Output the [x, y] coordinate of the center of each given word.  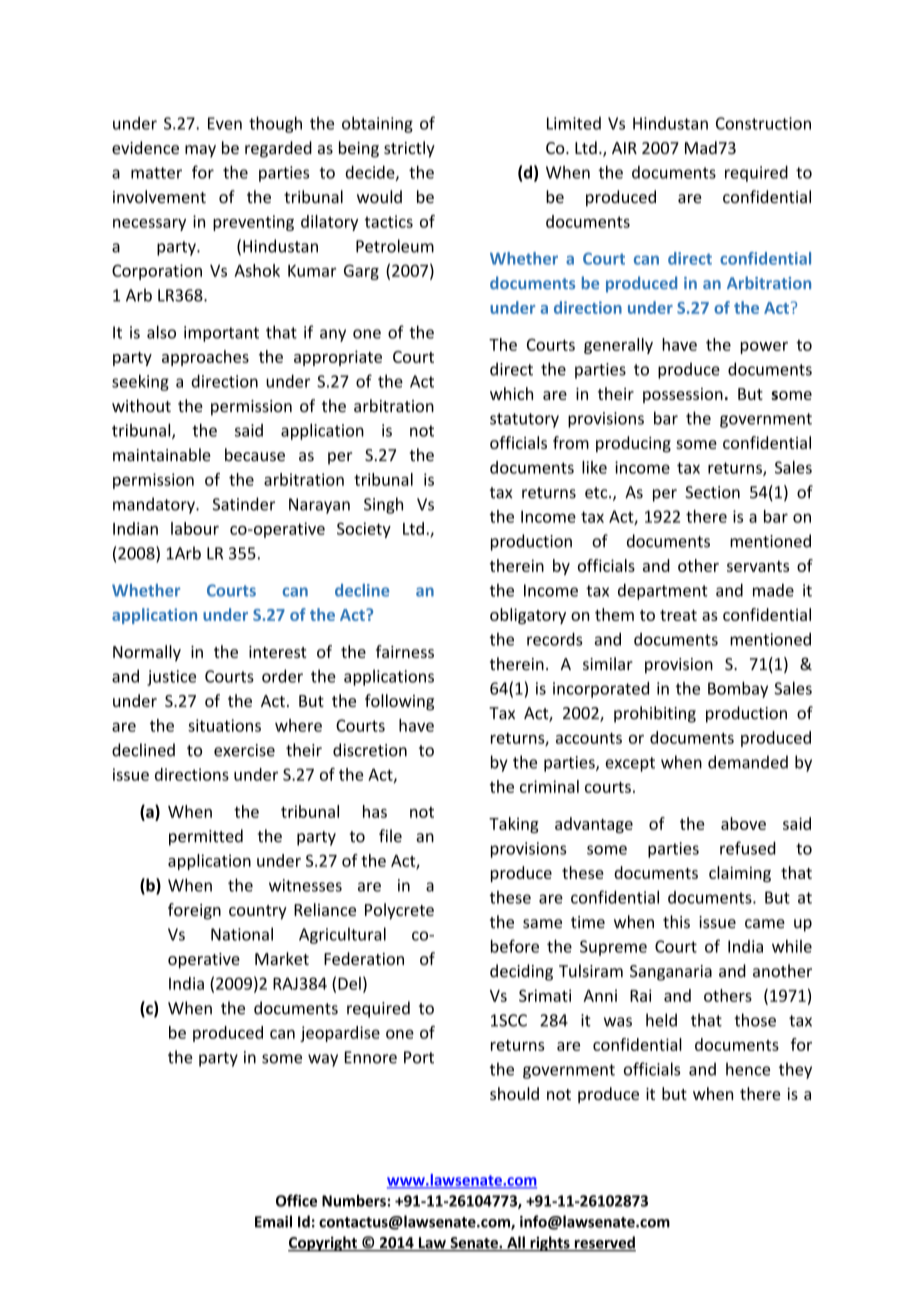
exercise [244, 750]
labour [195, 528]
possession [683, 395]
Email [273, 1221]
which [511, 393]
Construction [763, 123]
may [200, 151]
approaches [205, 358]
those [755, 1020]
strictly [409, 149]
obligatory [528, 616]
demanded [748, 762]
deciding [521, 972]
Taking [514, 825]
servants [758, 566]
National [242, 934]
